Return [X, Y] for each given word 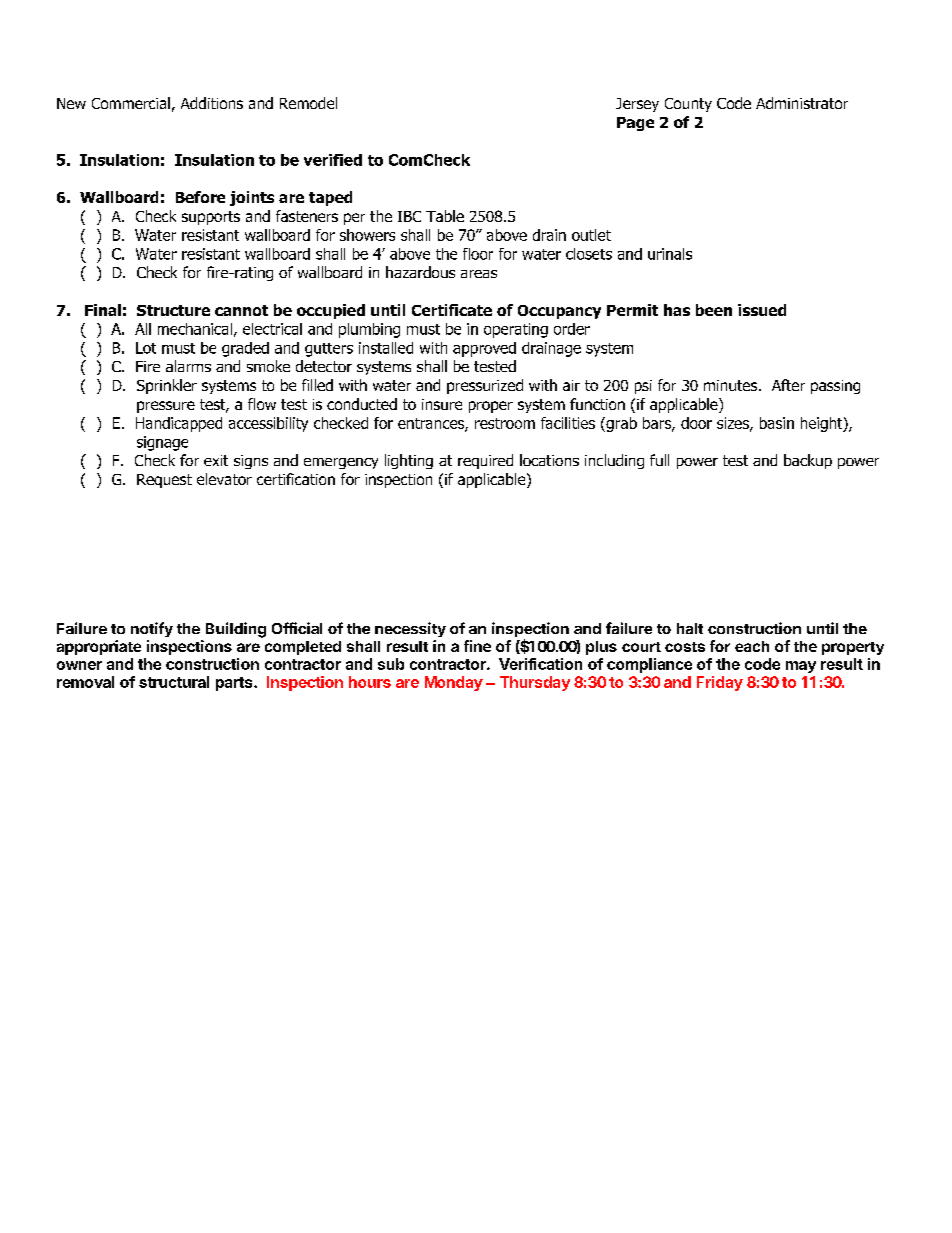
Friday [720, 683]
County [688, 105]
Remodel [308, 103]
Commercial [131, 103]
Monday [454, 683]
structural [174, 682]
